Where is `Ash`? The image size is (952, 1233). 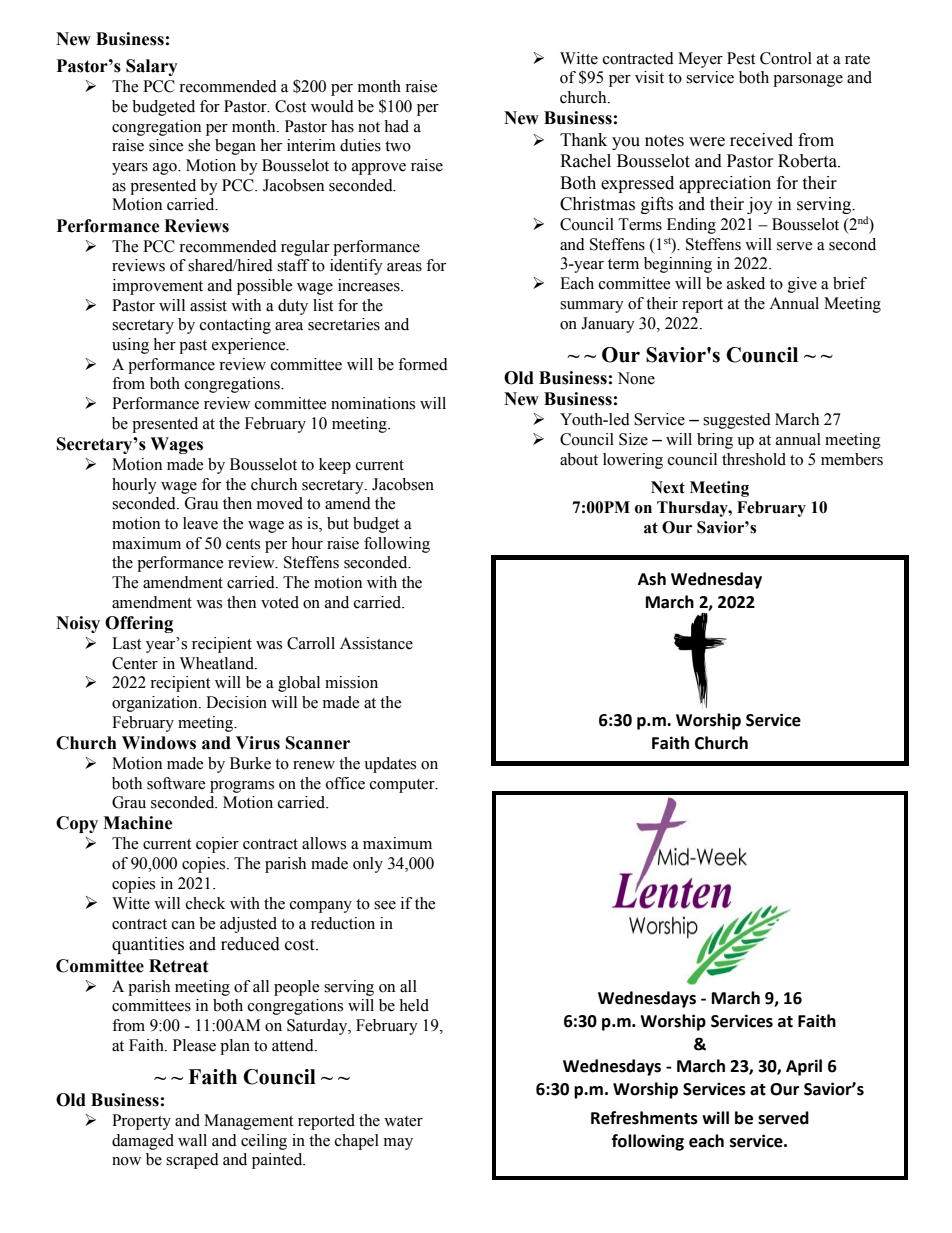
Ash is located at coordinates (652, 579).
